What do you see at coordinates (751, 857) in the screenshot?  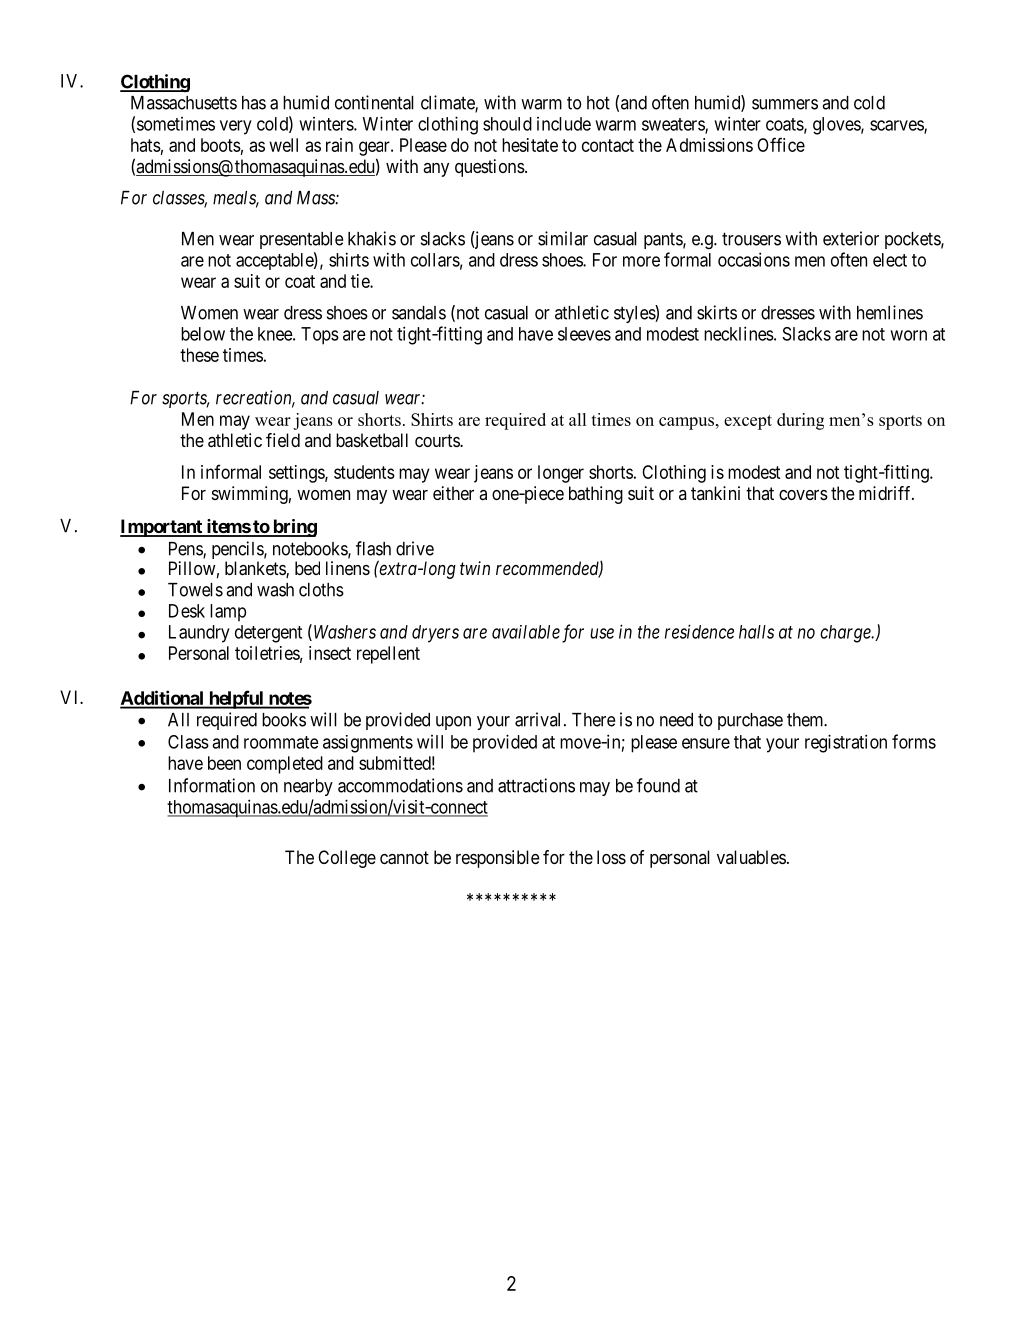 I see `valuables` at bounding box center [751, 857].
